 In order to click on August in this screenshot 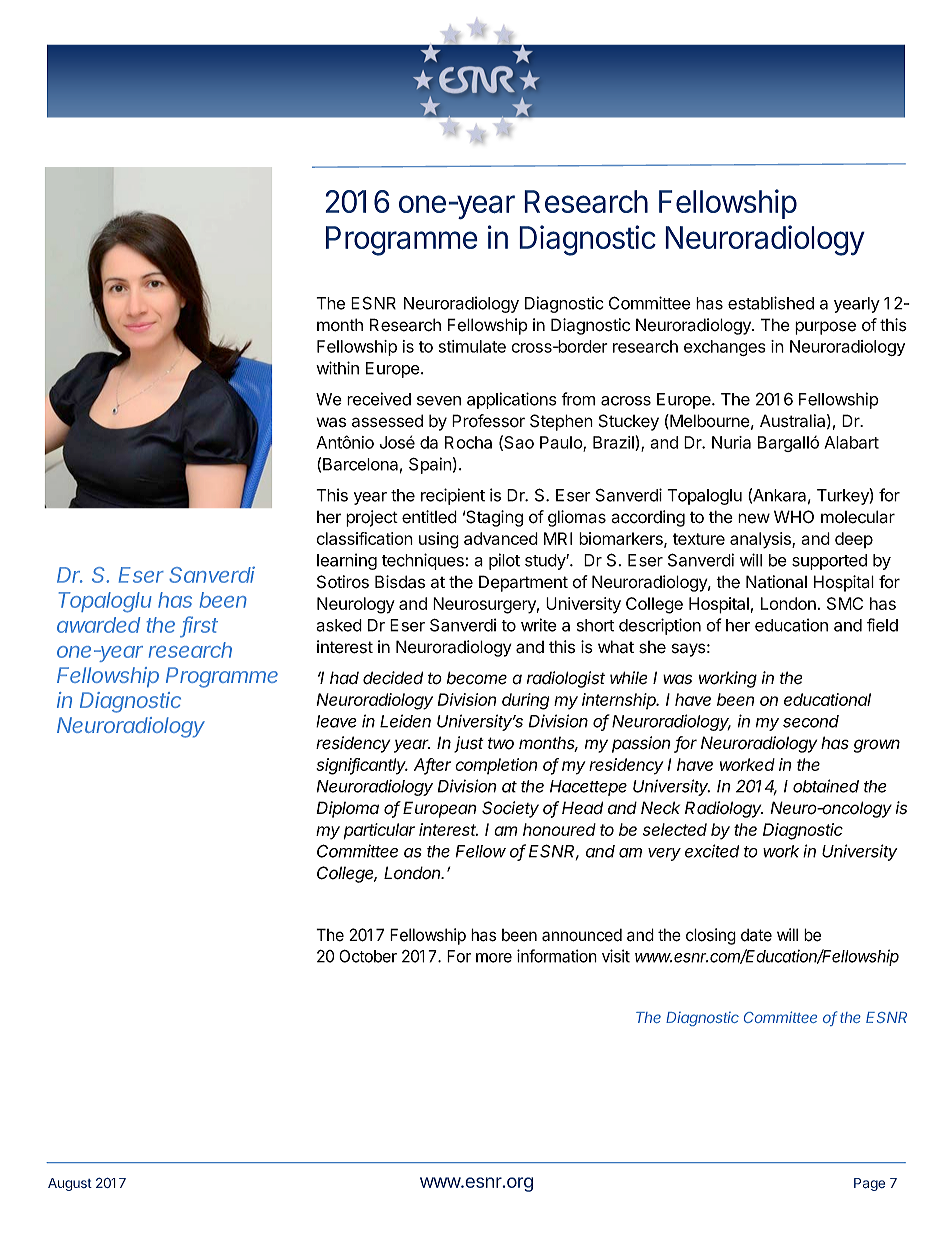, I will do `click(70, 1184)`.
